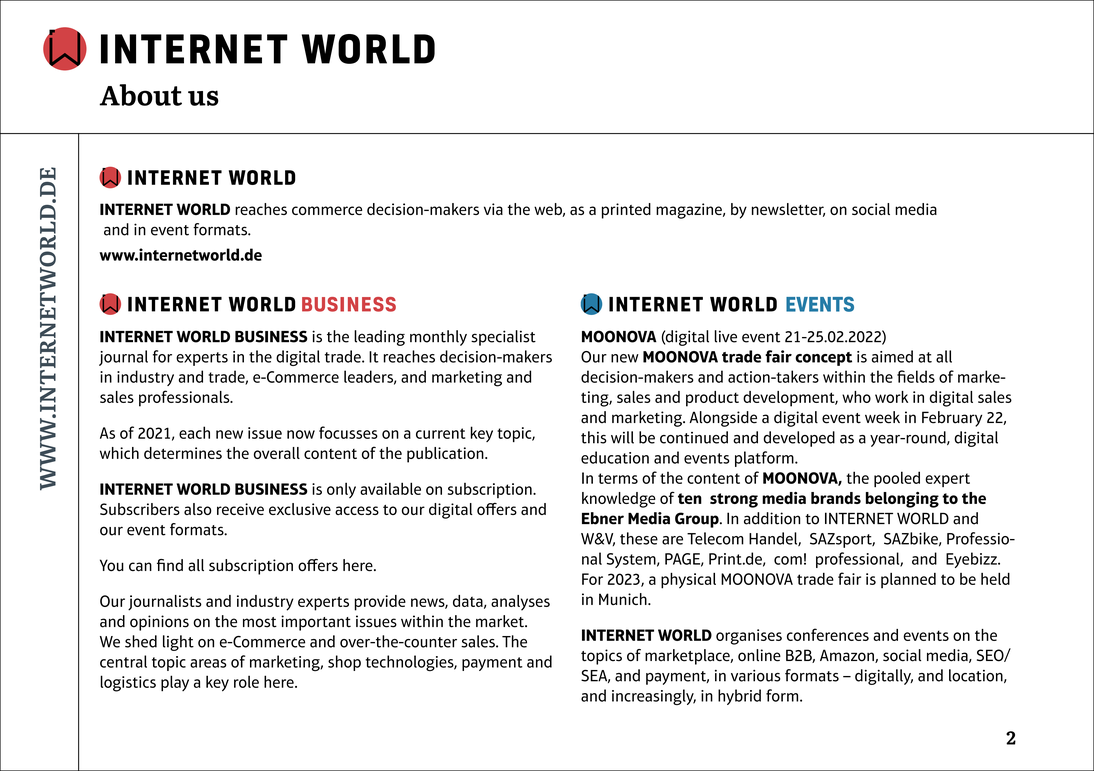 The width and height of the screenshot is (1094, 771). Describe the element at coordinates (198, 509) in the screenshot. I see `also` at that location.
